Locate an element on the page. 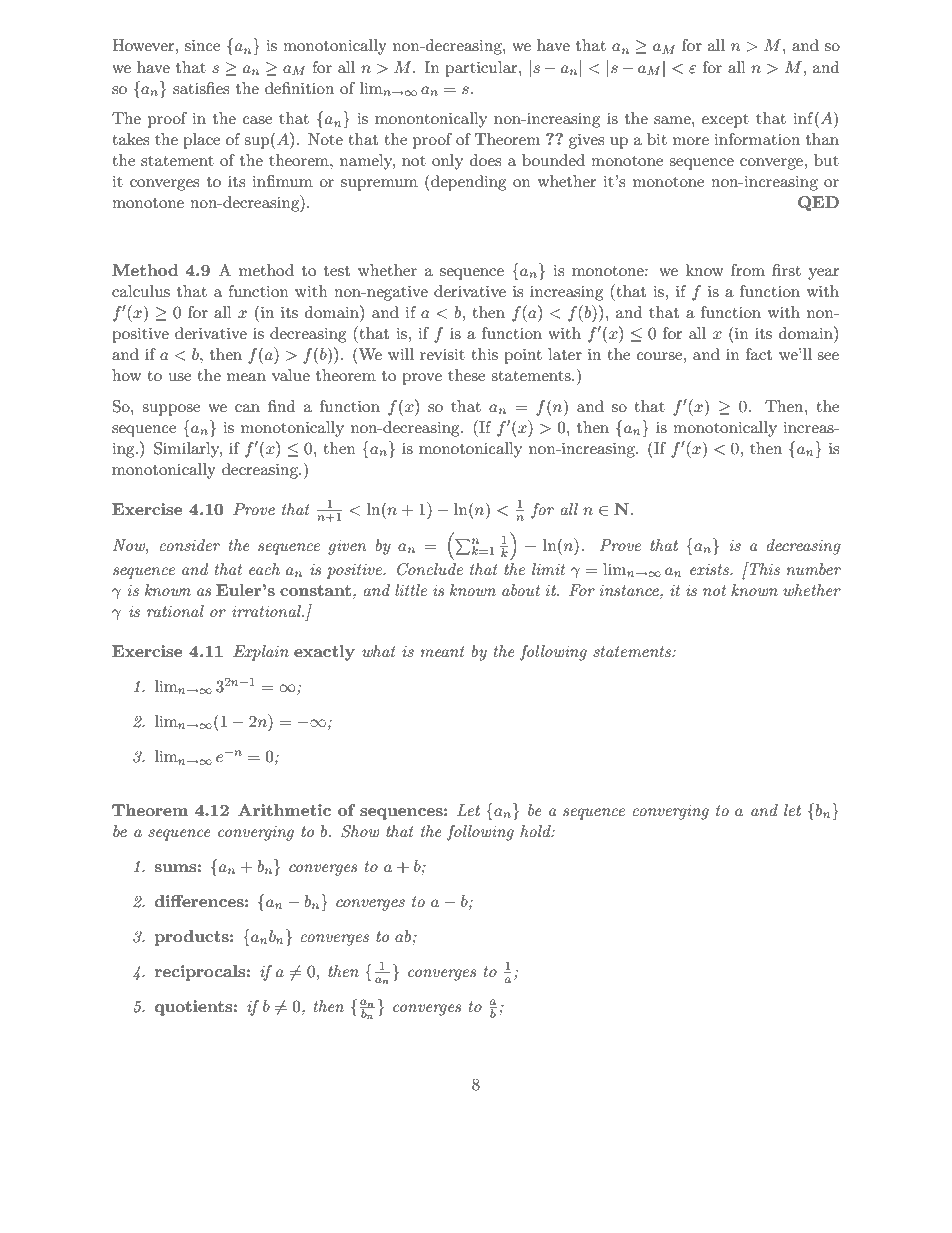  exists is located at coordinates (710, 569).
